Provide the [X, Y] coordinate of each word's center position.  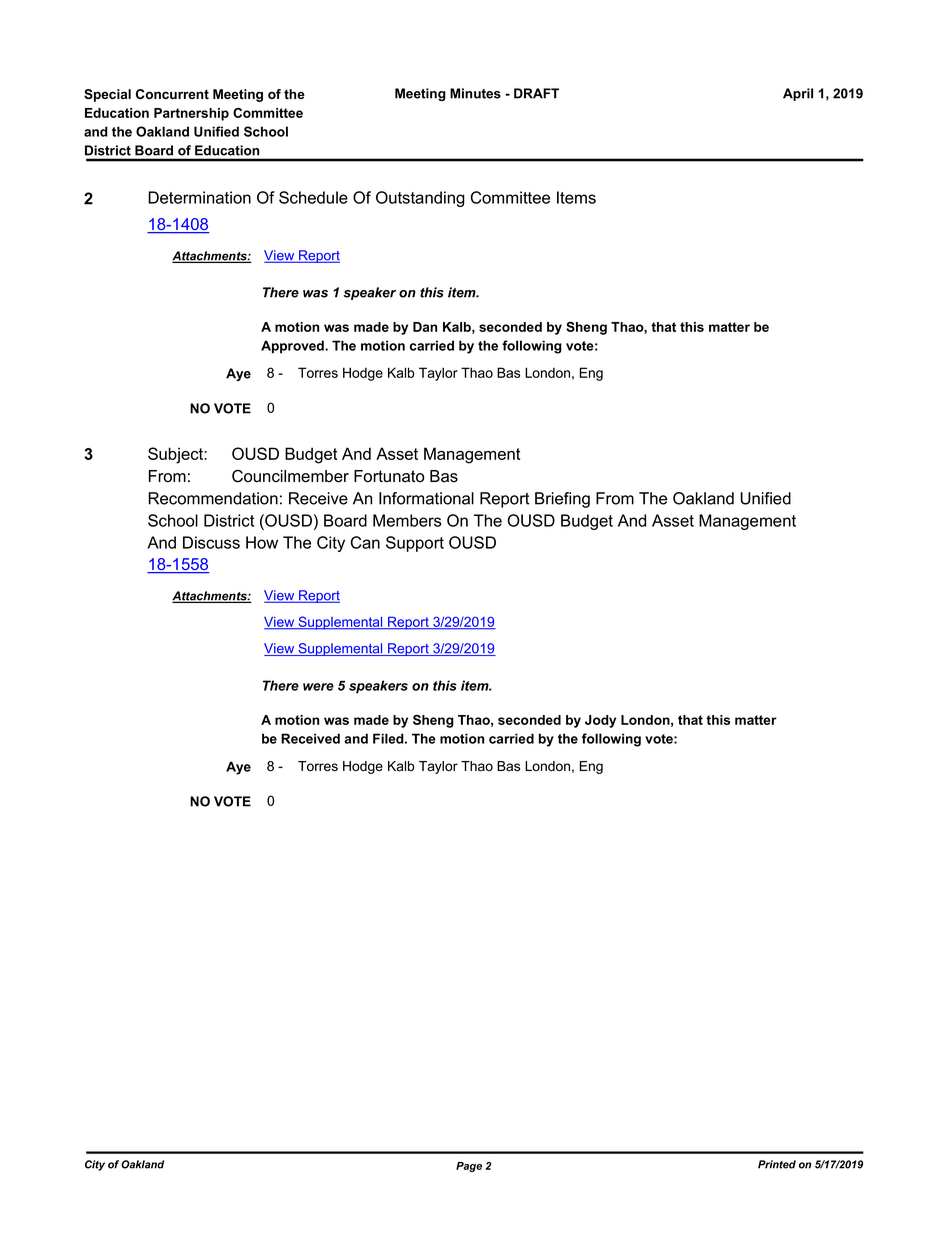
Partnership [191, 114]
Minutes [475, 93]
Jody [600, 721]
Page [469, 1167]
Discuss [211, 542]
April [798, 94]
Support [415, 544]
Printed [777, 1164]
